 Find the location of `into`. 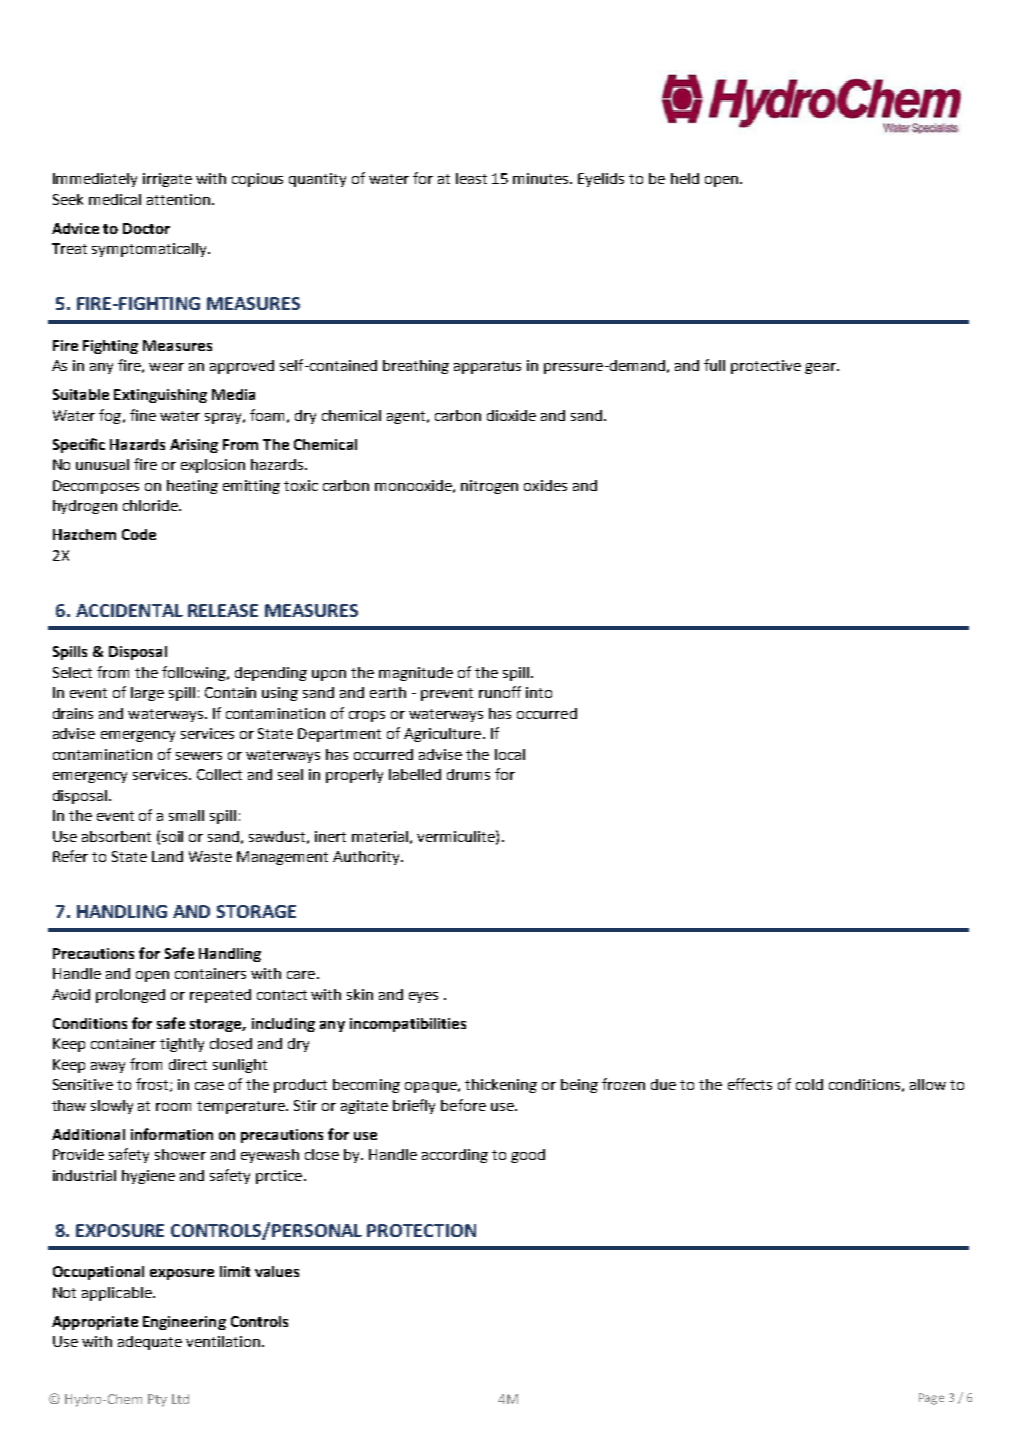

into is located at coordinates (539, 692).
